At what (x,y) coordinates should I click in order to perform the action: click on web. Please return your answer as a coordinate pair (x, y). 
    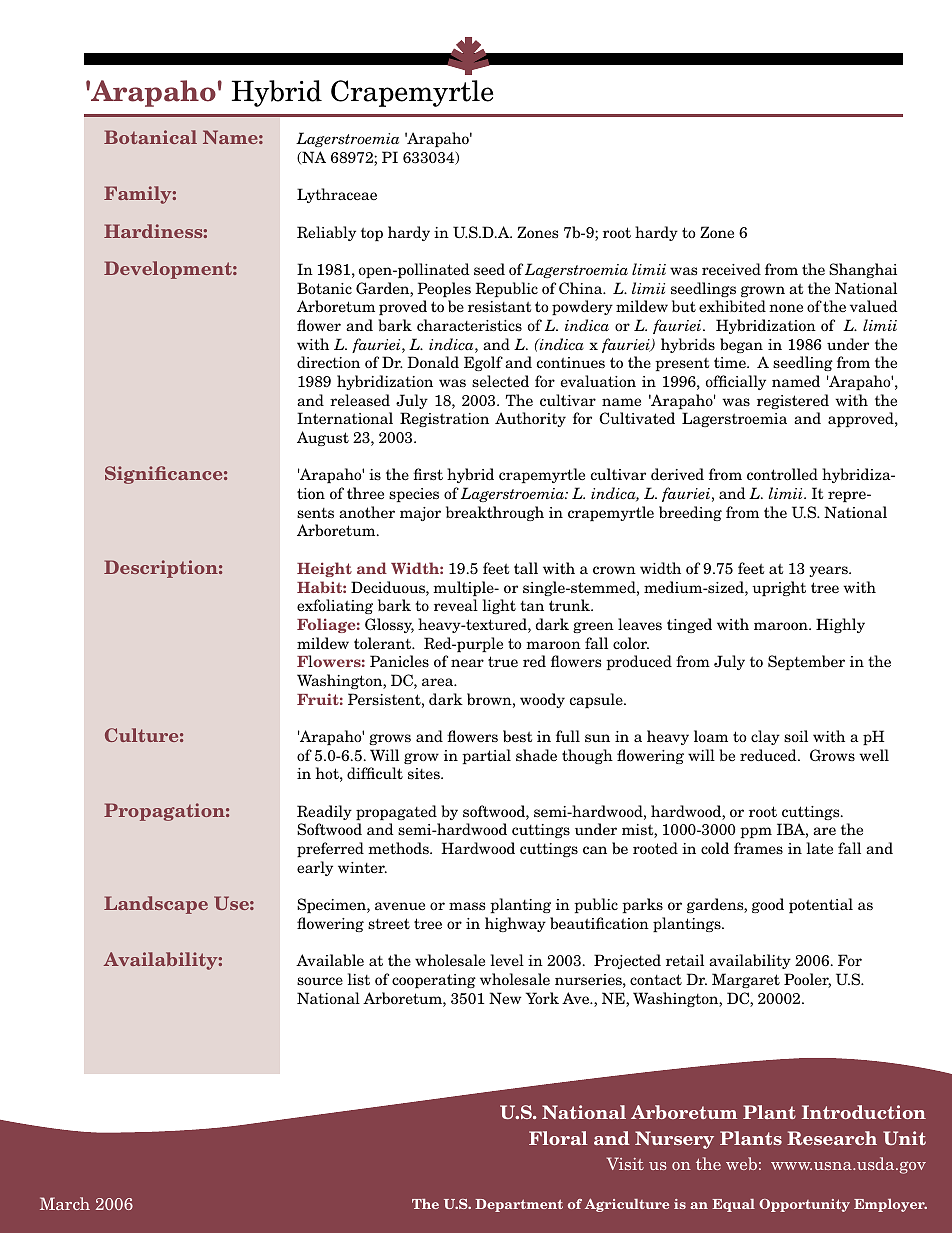
    Looking at the image, I should click on (741, 1163).
